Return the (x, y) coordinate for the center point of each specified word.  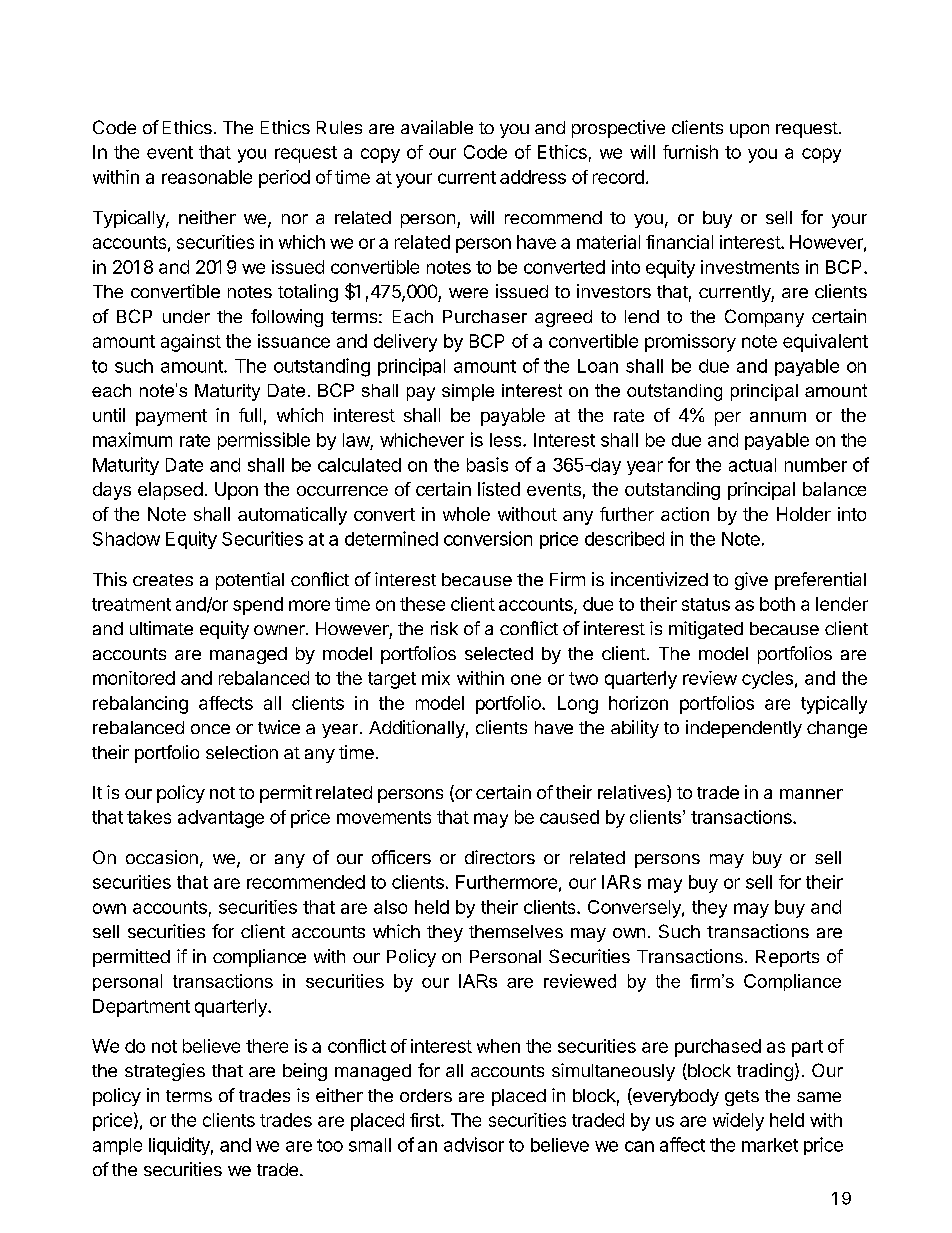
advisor (474, 1144)
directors (500, 857)
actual (752, 465)
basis (487, 464)
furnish (690, 152)
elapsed (170, 491)
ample (117, 1146)
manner (811, 794)
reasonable (207, 177)
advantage (221, 819)
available (437, 127)
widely (738, 1122)
